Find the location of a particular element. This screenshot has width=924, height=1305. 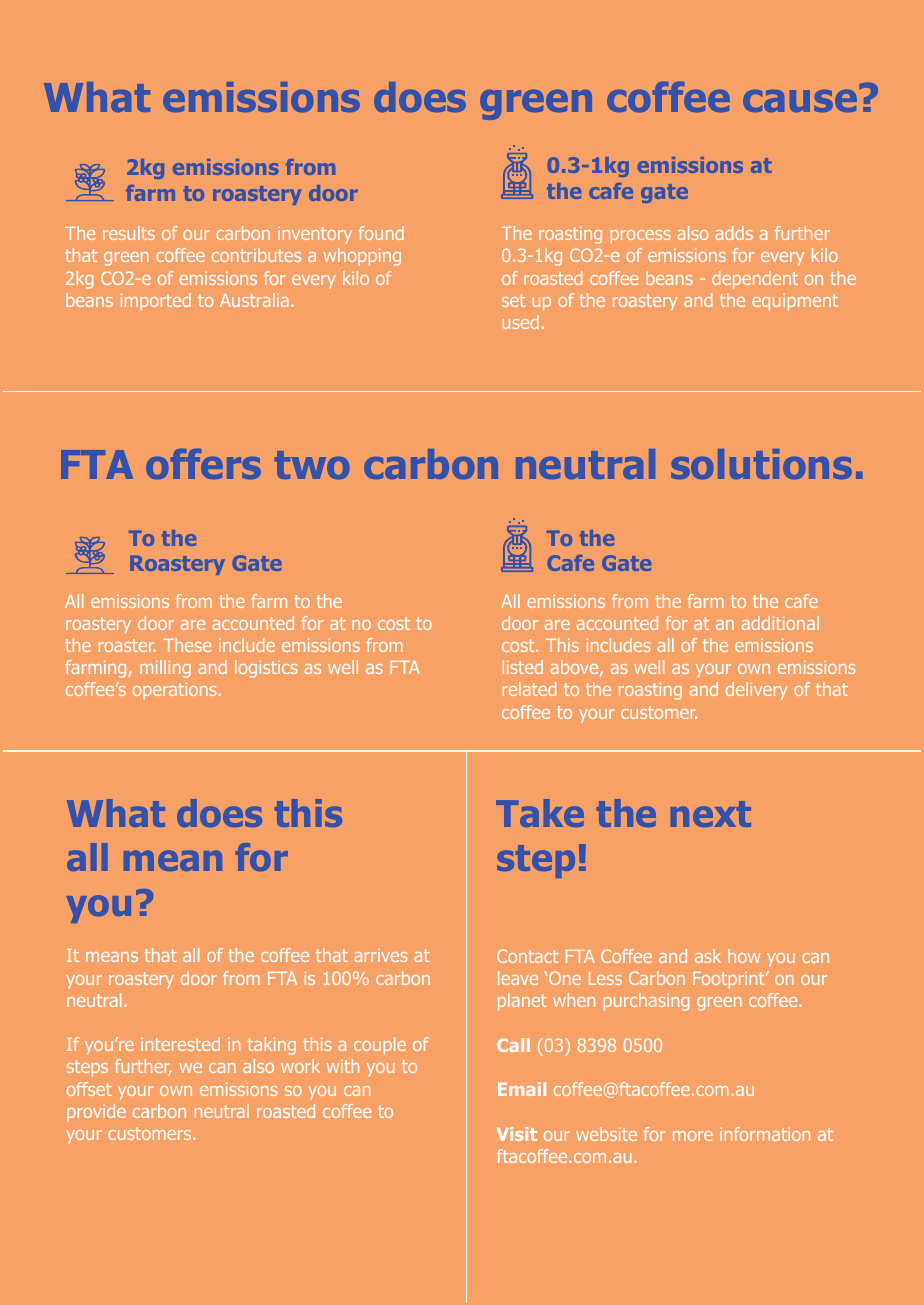

provide is located at coordinates (96, 1113).
